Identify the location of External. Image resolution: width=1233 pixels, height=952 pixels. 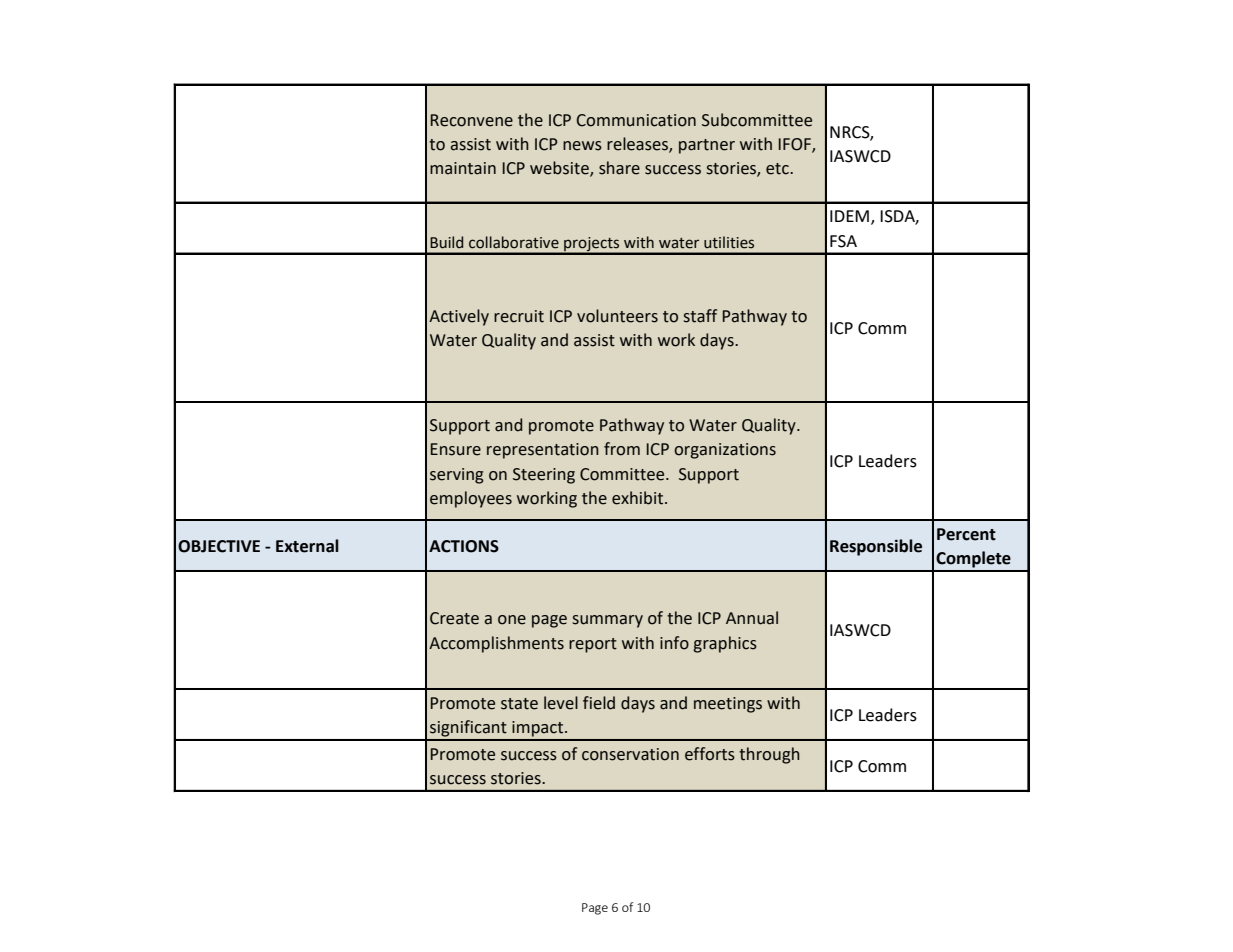
(307, 546).
